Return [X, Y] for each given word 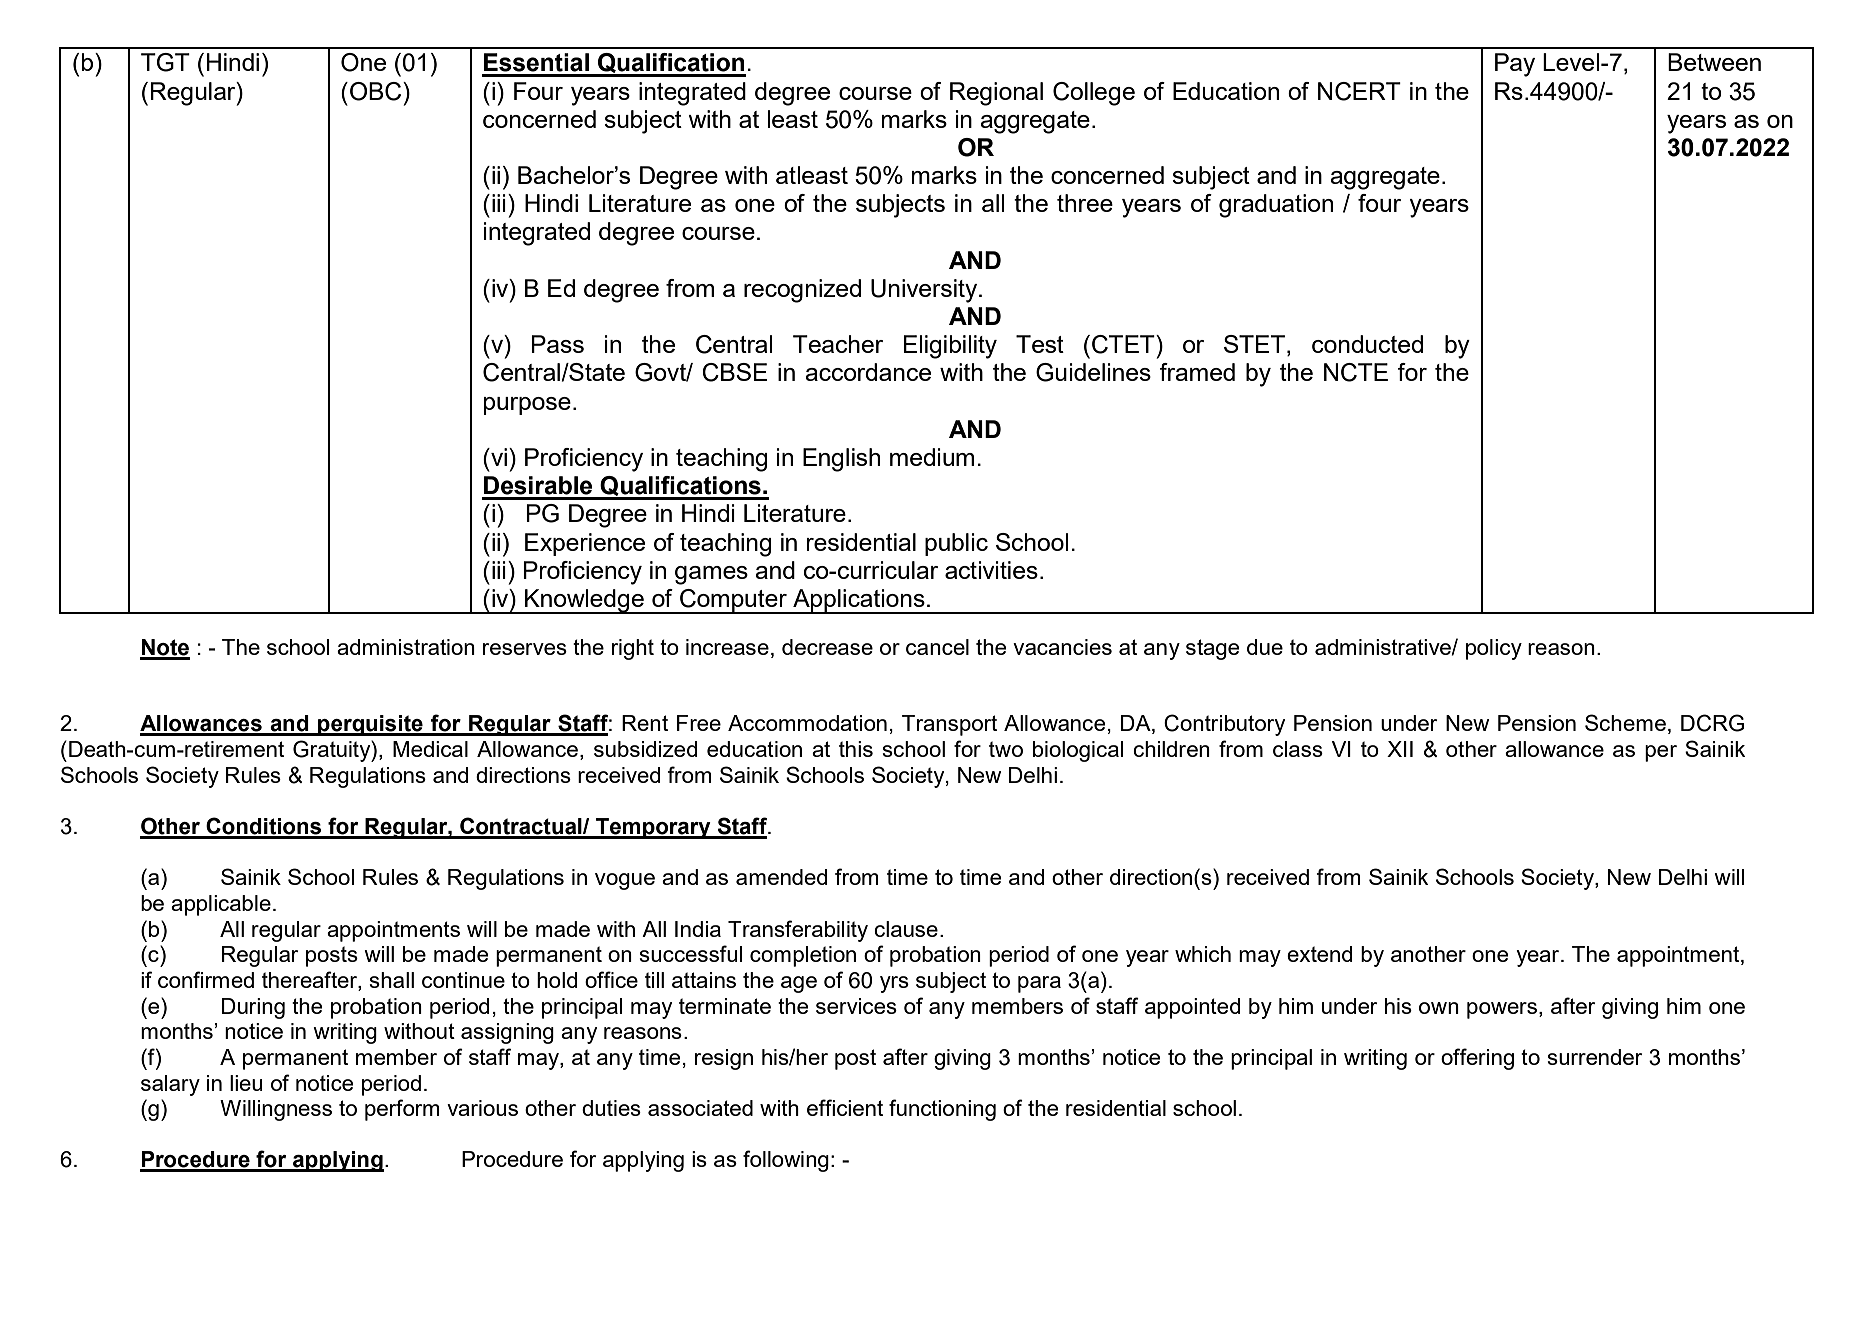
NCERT [1359, 91]
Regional [996, 94]
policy [1494, 649]
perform [402, 1110]
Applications [859, 601]
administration [406, 647]
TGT [165, 62]
